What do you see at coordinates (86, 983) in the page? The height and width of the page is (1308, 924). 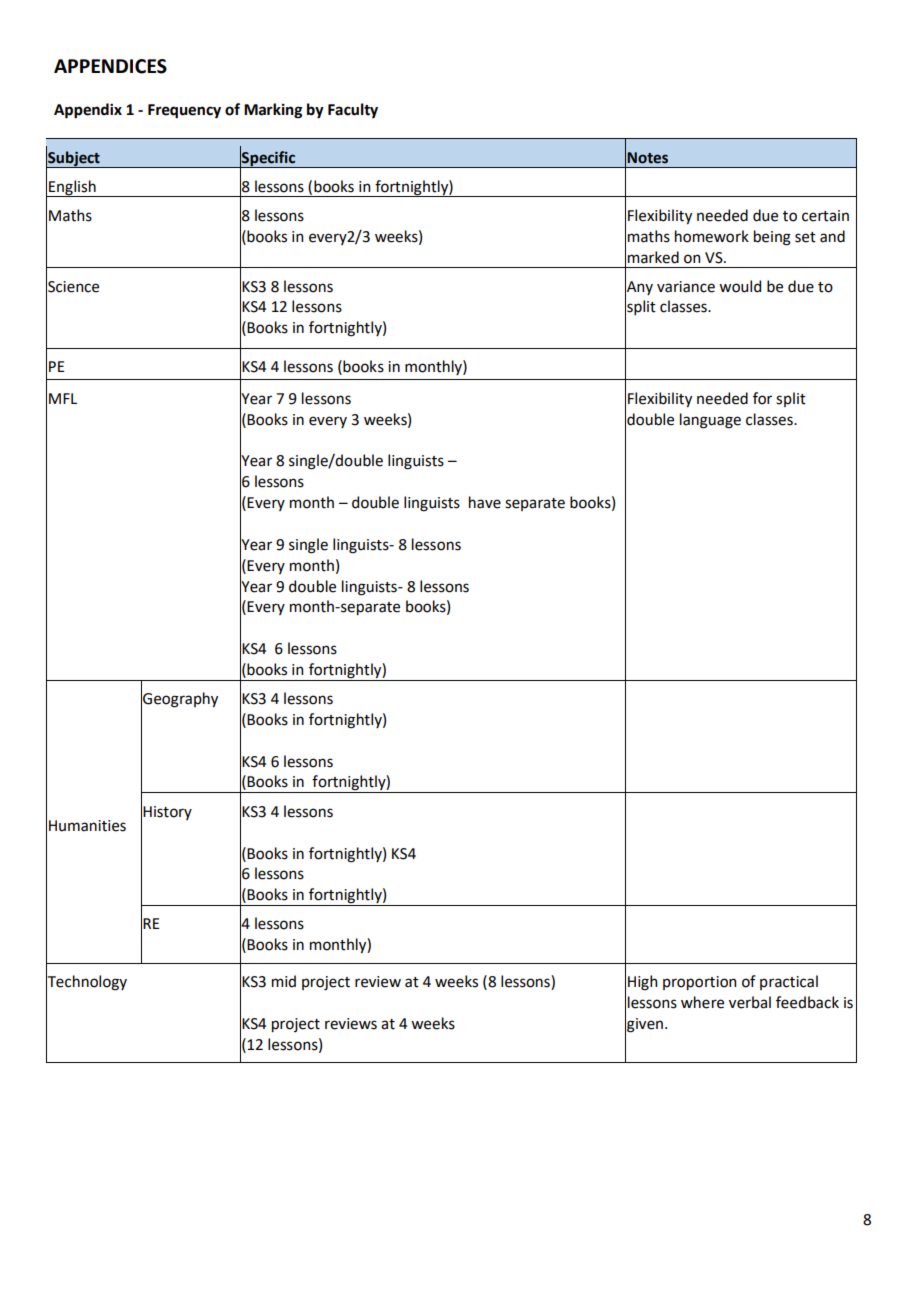 I see `Technology` at bounding box center [86, 983].
